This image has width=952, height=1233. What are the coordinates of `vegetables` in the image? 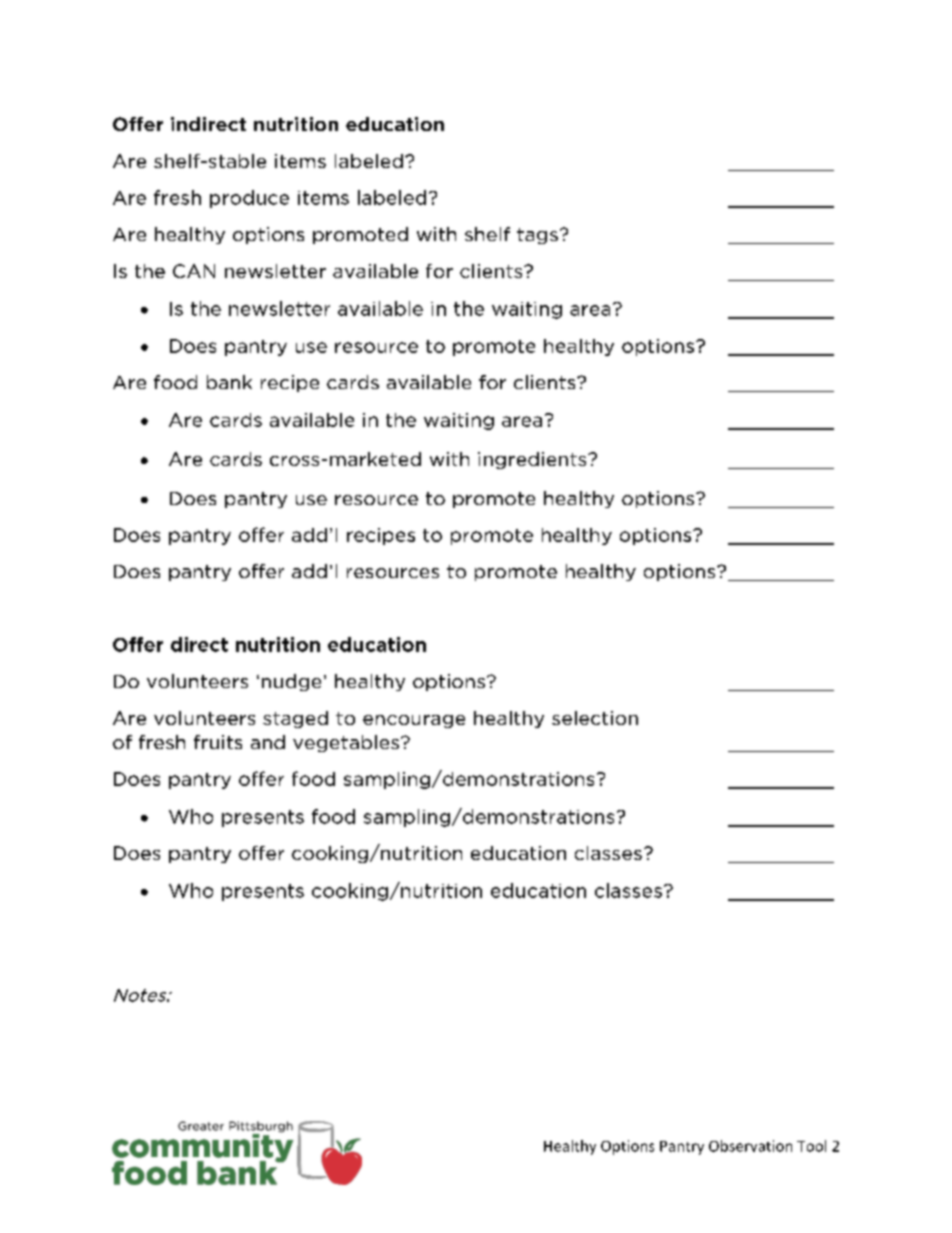 It's located at (346, 743).
